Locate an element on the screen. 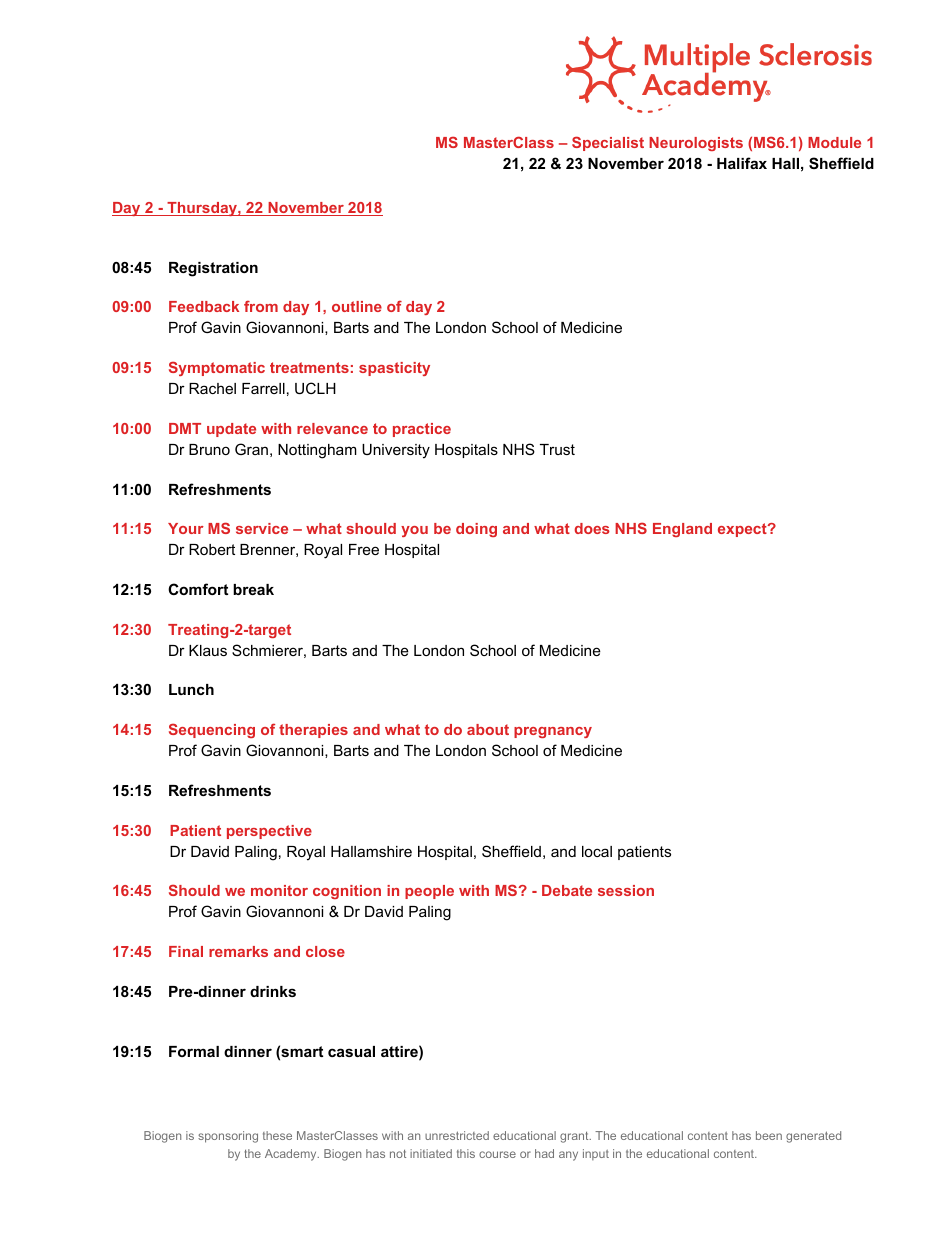 The image size is (952, 1233). Specialist is located at coordinates (608, 143).
